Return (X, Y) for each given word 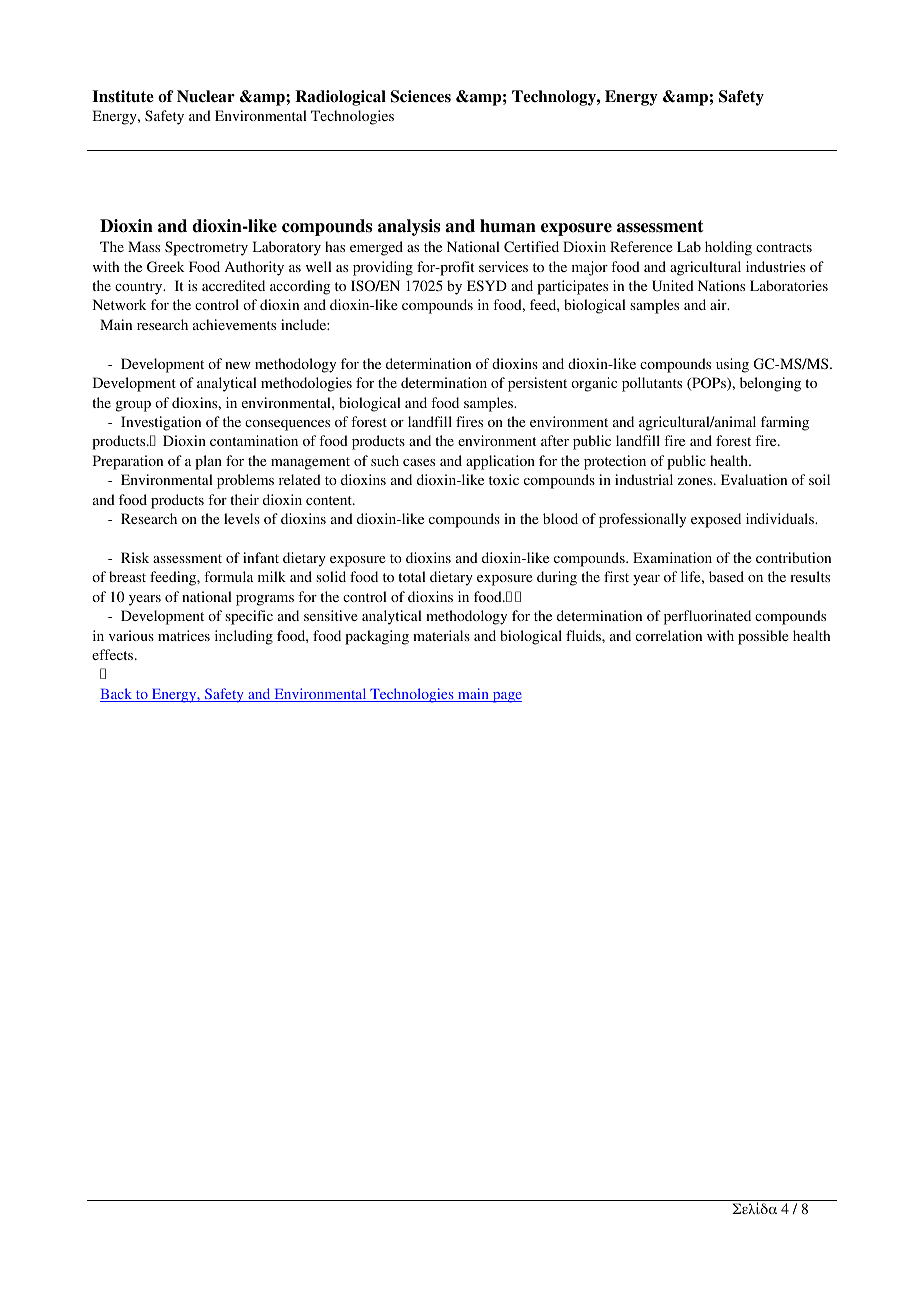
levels (242, 518)
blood (560, 518)
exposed (716, 520)
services (503, 266)
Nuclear (206, 96)
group (133, 406)
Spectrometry (206, 248)
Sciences (421, 96)
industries (775, 266)
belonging (770, 384)
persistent (537, 384)
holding (728, 248)
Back (117, 695)
